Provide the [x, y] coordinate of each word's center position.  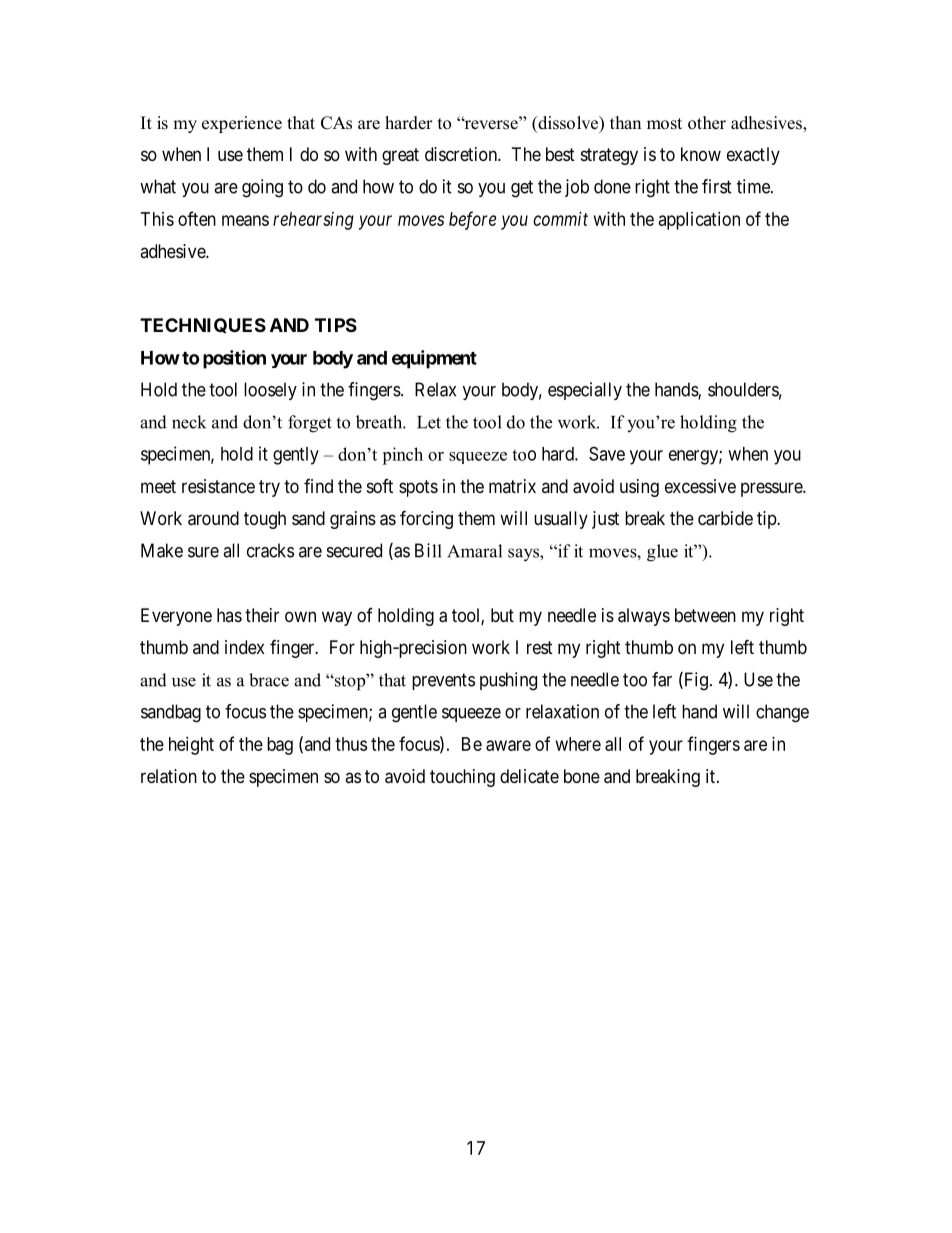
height [191, 746]
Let [429, 422]
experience [242, 124]
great [400, 156]
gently [296, 456]
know [701, 154]
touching [462, 778]
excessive [700, 486]
